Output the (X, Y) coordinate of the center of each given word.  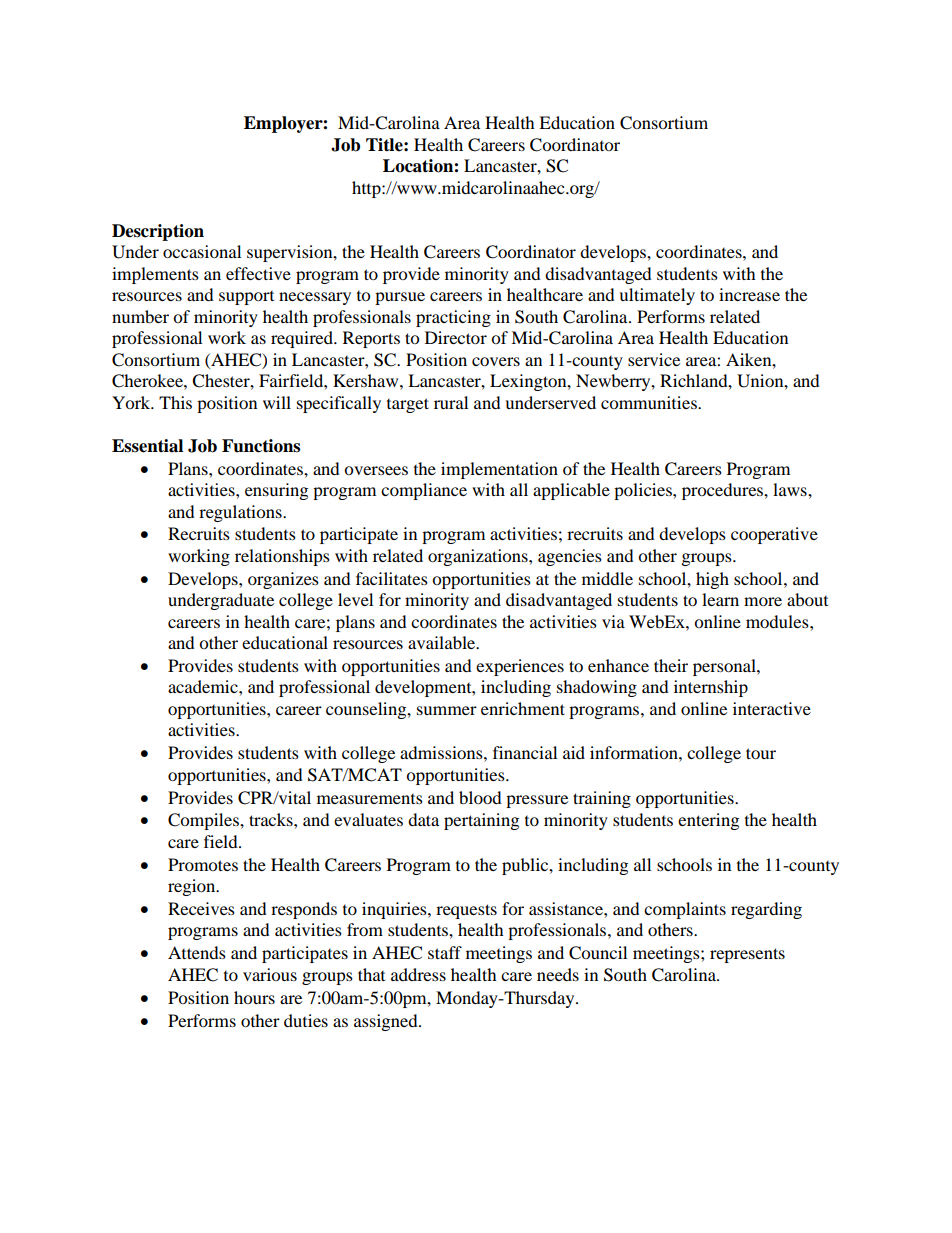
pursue (400, 298)
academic (204, 686)
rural (451, 402)
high (712, 580)
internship (711, 688)
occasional (202, 251)
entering (708, 821)
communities (650, 402)
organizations (479, 557)
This (175, 402)
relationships (282, 557)
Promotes (203, 864)
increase (749, 294)
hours (254, 997)
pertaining (481, 821)
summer (447, 710)
